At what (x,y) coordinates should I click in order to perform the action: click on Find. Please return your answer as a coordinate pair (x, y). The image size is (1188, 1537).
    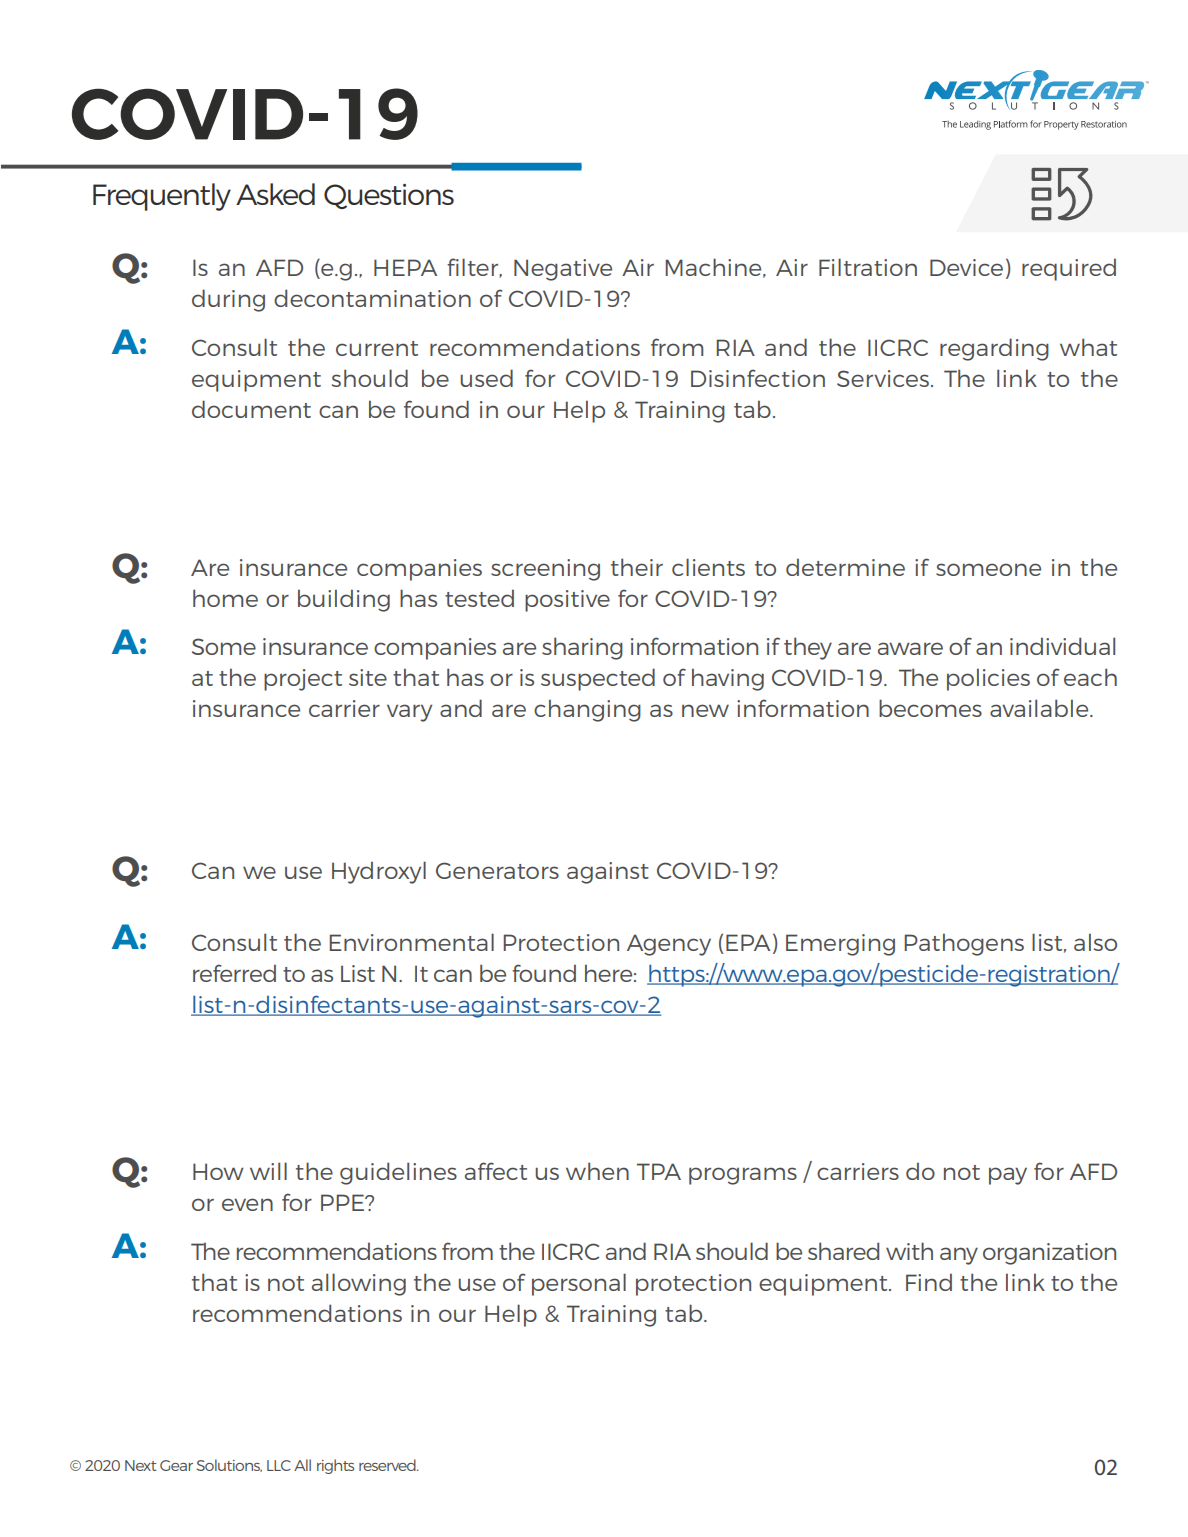
    Looking at the image, I should click on (929, 1282).
